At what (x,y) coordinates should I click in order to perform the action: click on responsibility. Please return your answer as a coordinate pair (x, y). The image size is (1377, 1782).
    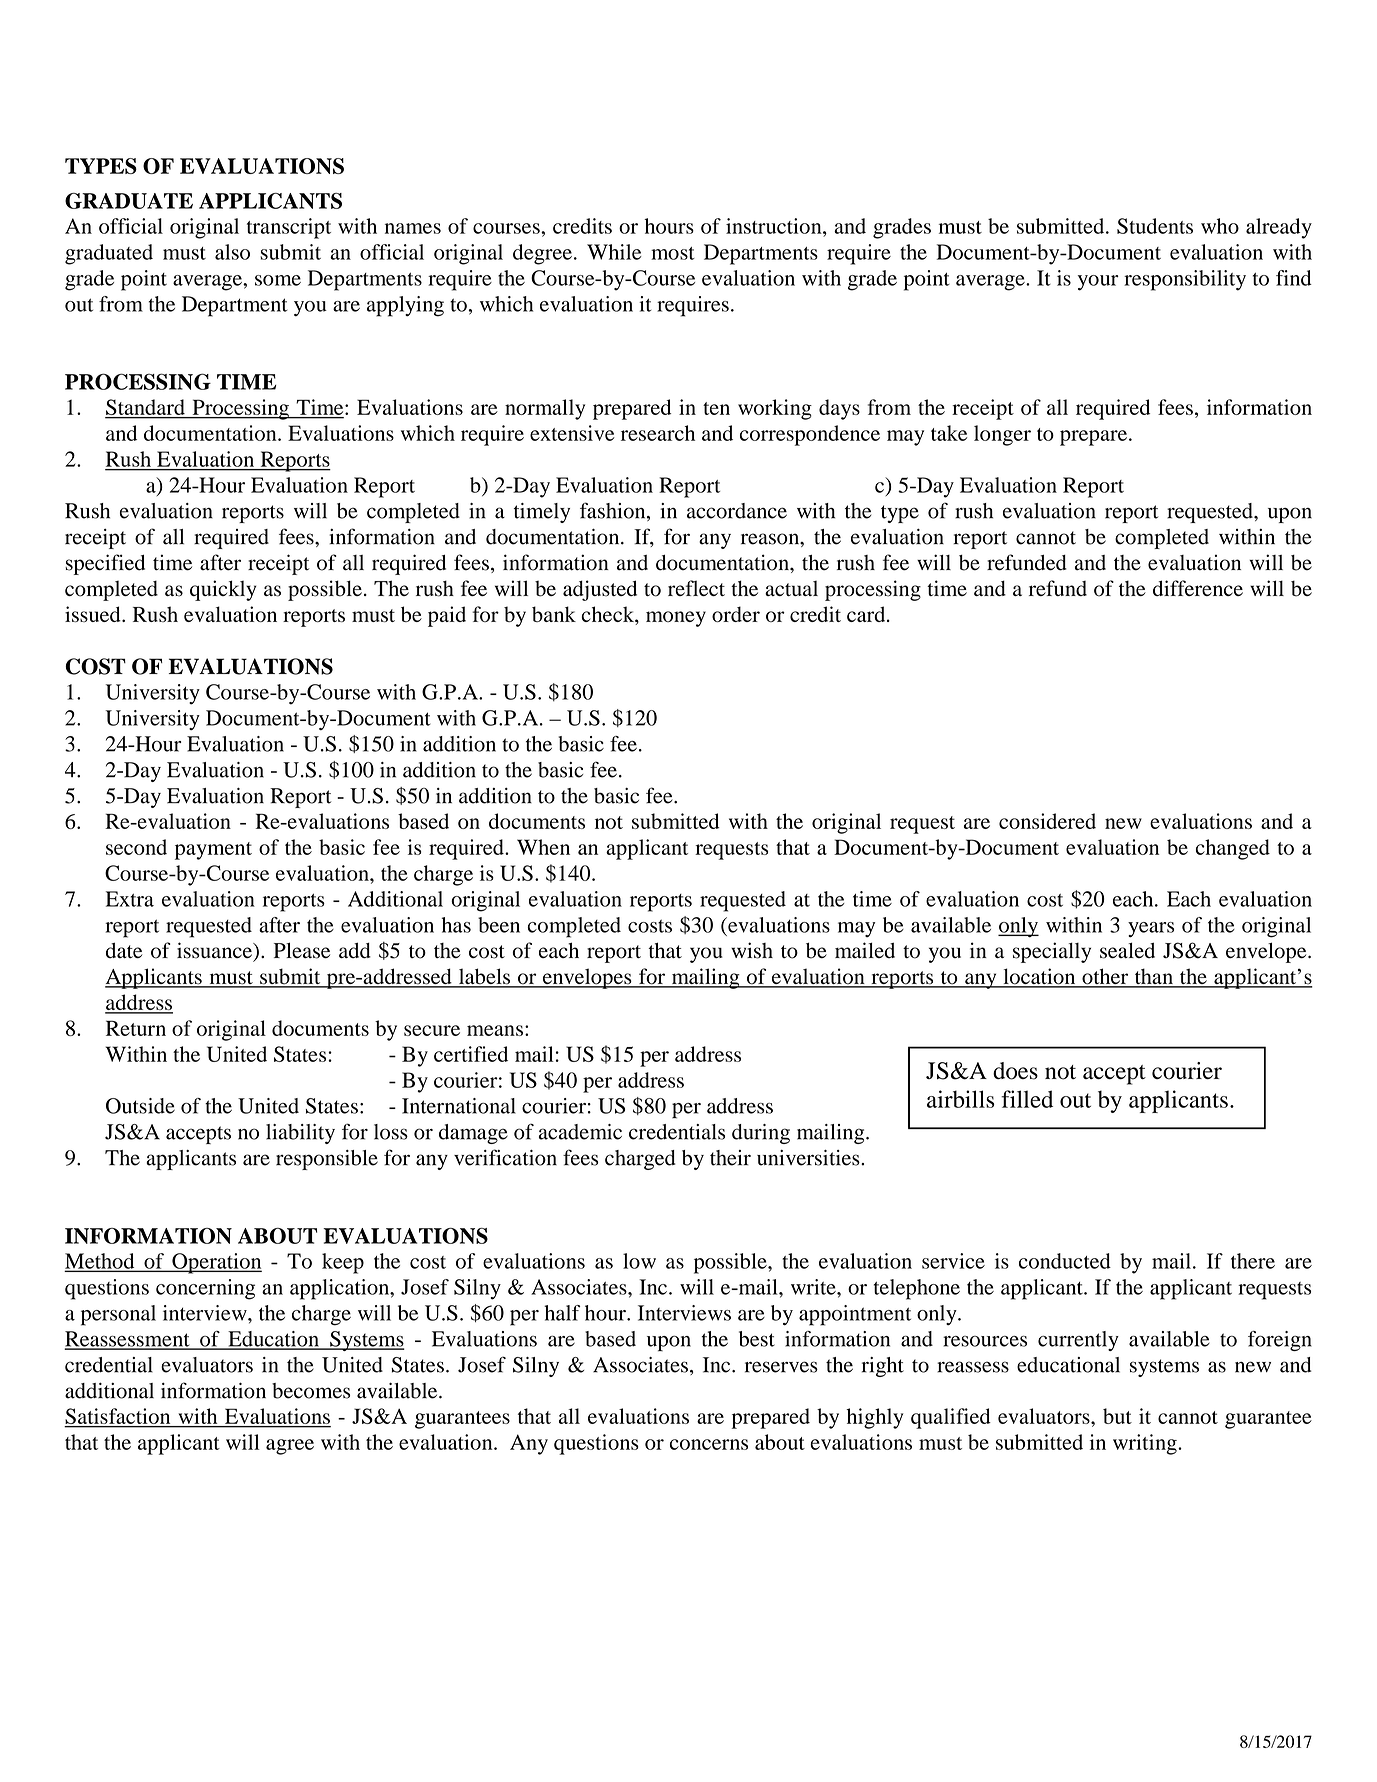
    Looking at the image, I should click on (1185, 280).
